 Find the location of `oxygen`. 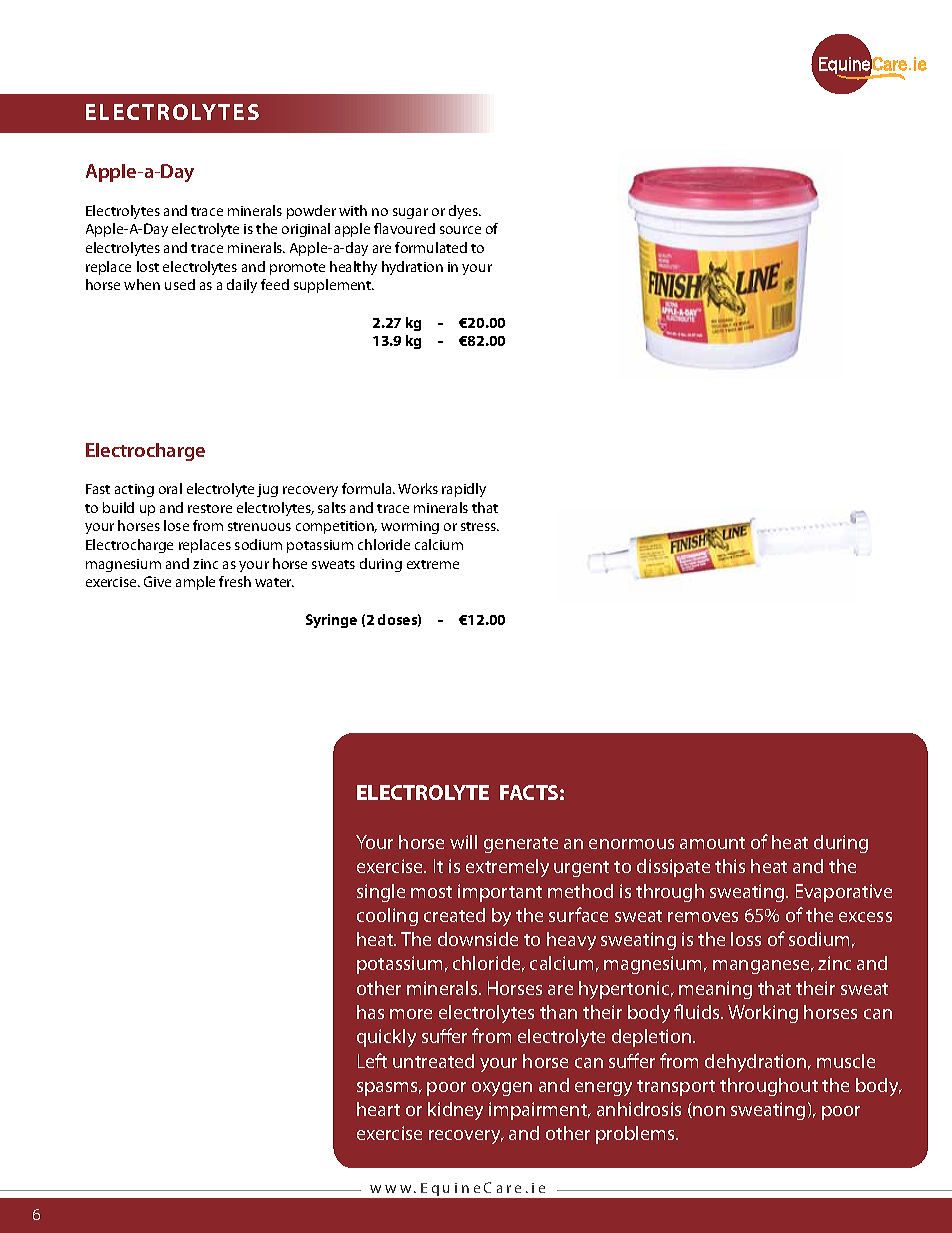

oxygen is located at coordinates (502, 1089).
